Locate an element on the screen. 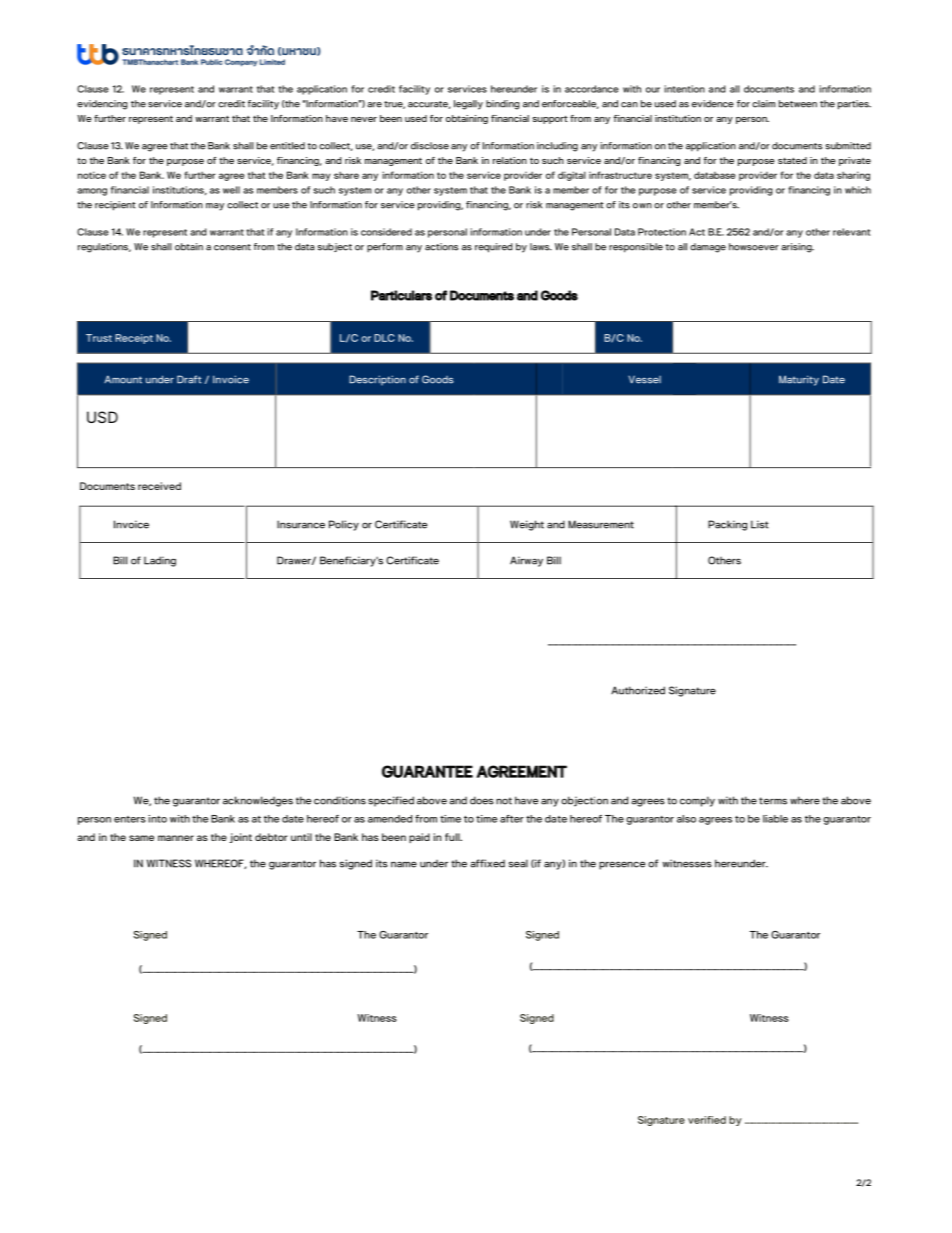  presence is located at coordinates (622, 865).
